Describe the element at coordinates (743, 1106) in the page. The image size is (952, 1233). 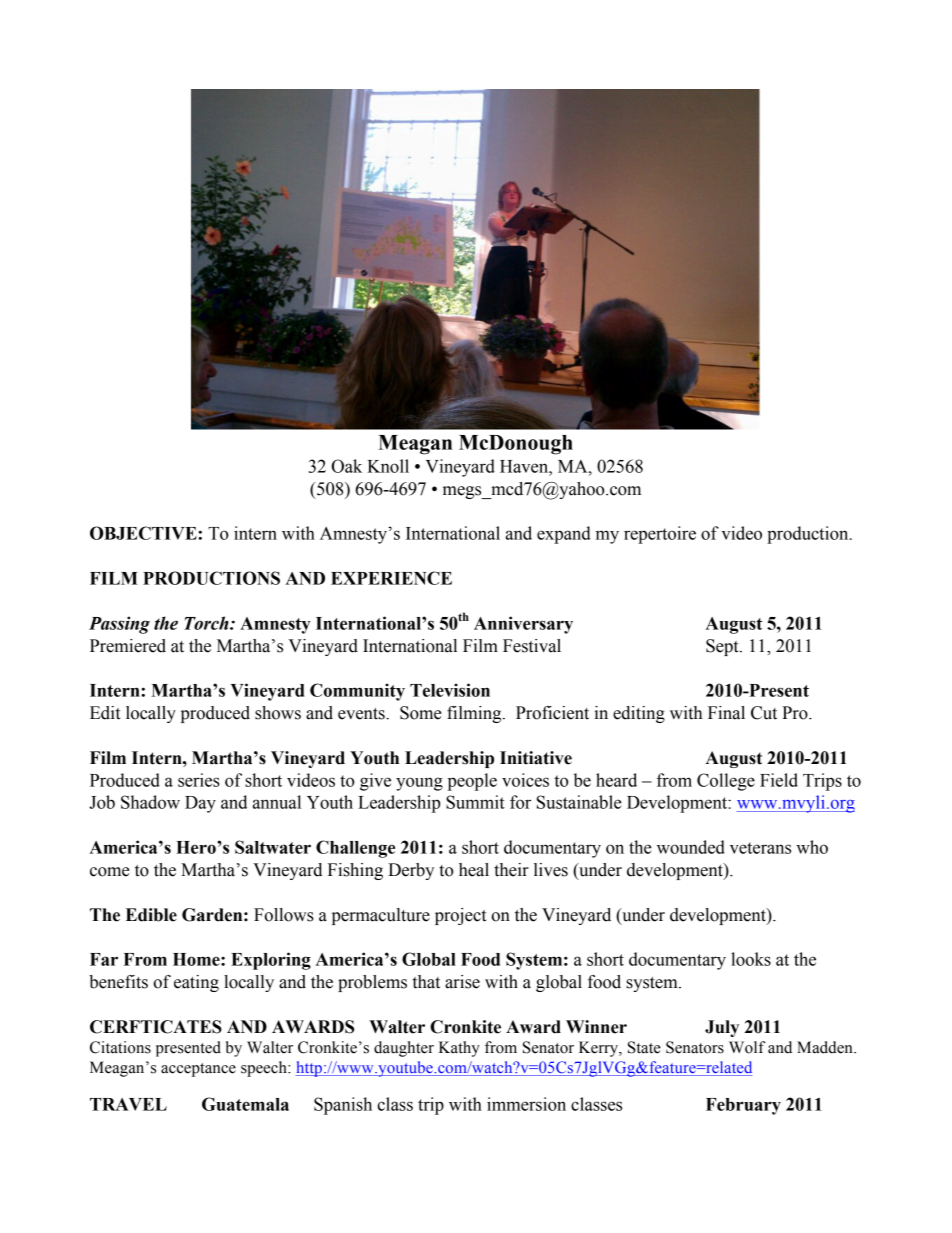
I see `February` at that location.
